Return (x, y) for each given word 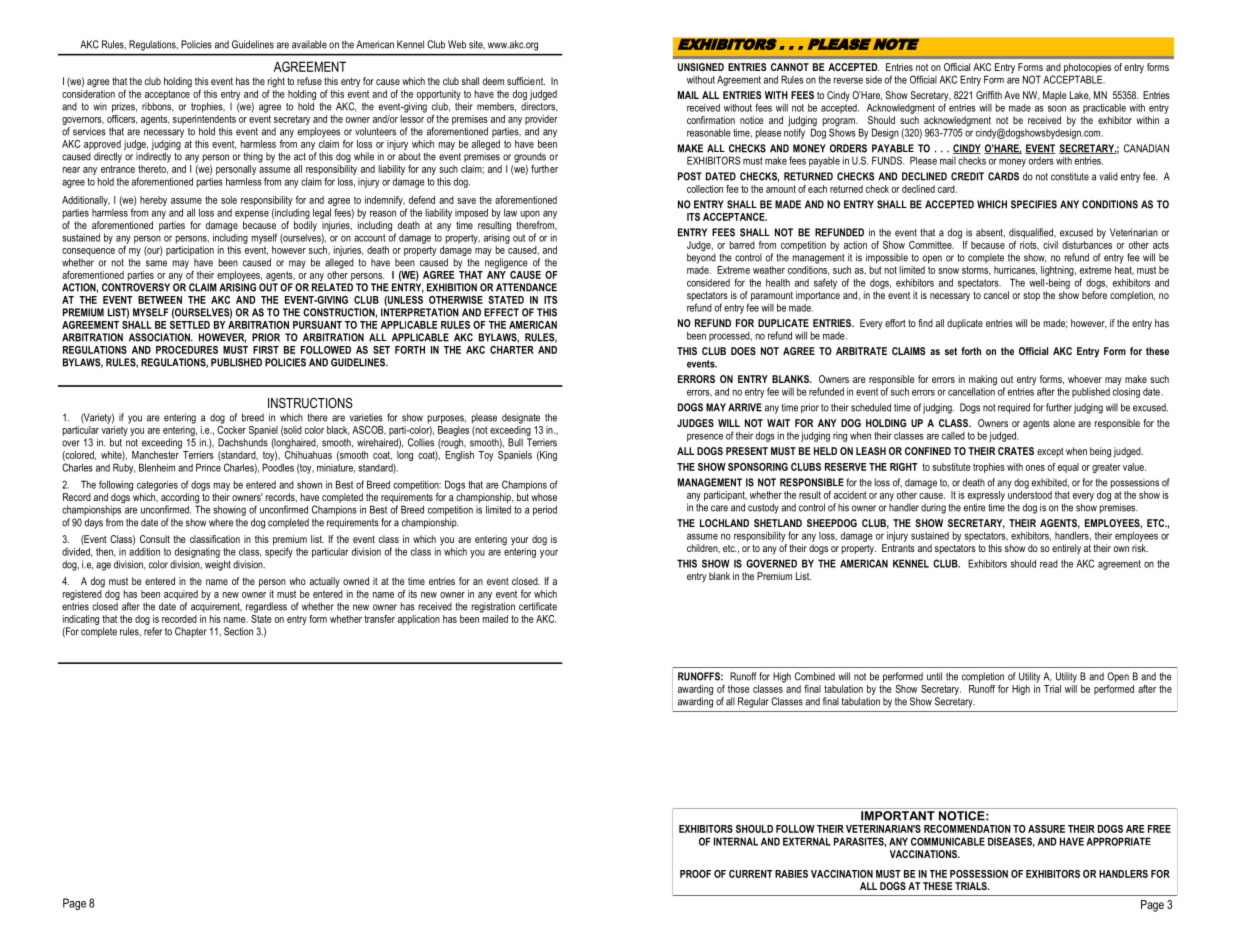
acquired (181, 595)
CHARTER (512, 350)
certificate (538, 606)
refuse (309, 81)
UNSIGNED (701, 67)
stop (1031, 296)
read (1049, 564)
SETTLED (190, 323)
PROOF (695, 874)
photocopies (1087, 69)
